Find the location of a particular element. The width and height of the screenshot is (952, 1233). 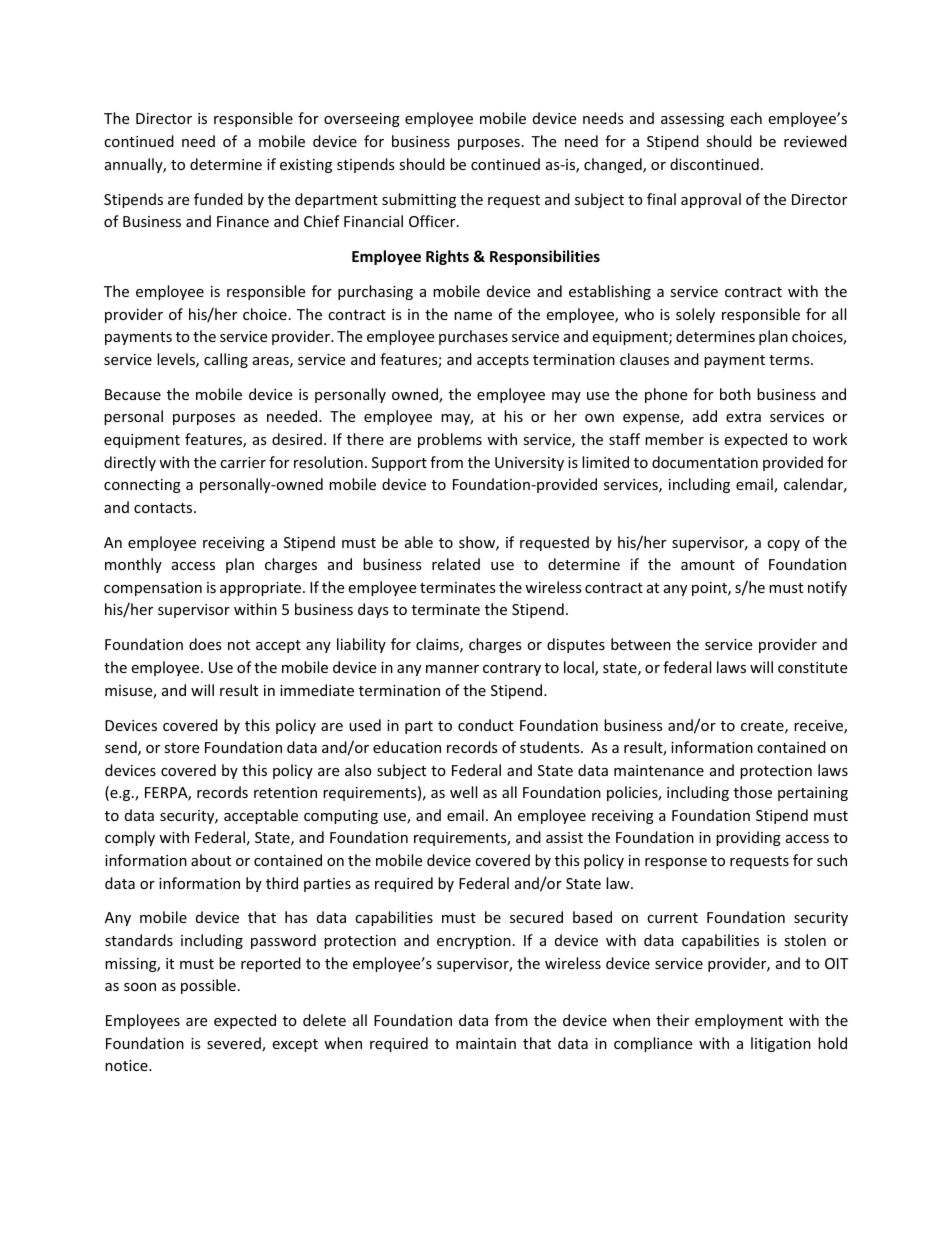

store is located at coordinates (181, 748).
